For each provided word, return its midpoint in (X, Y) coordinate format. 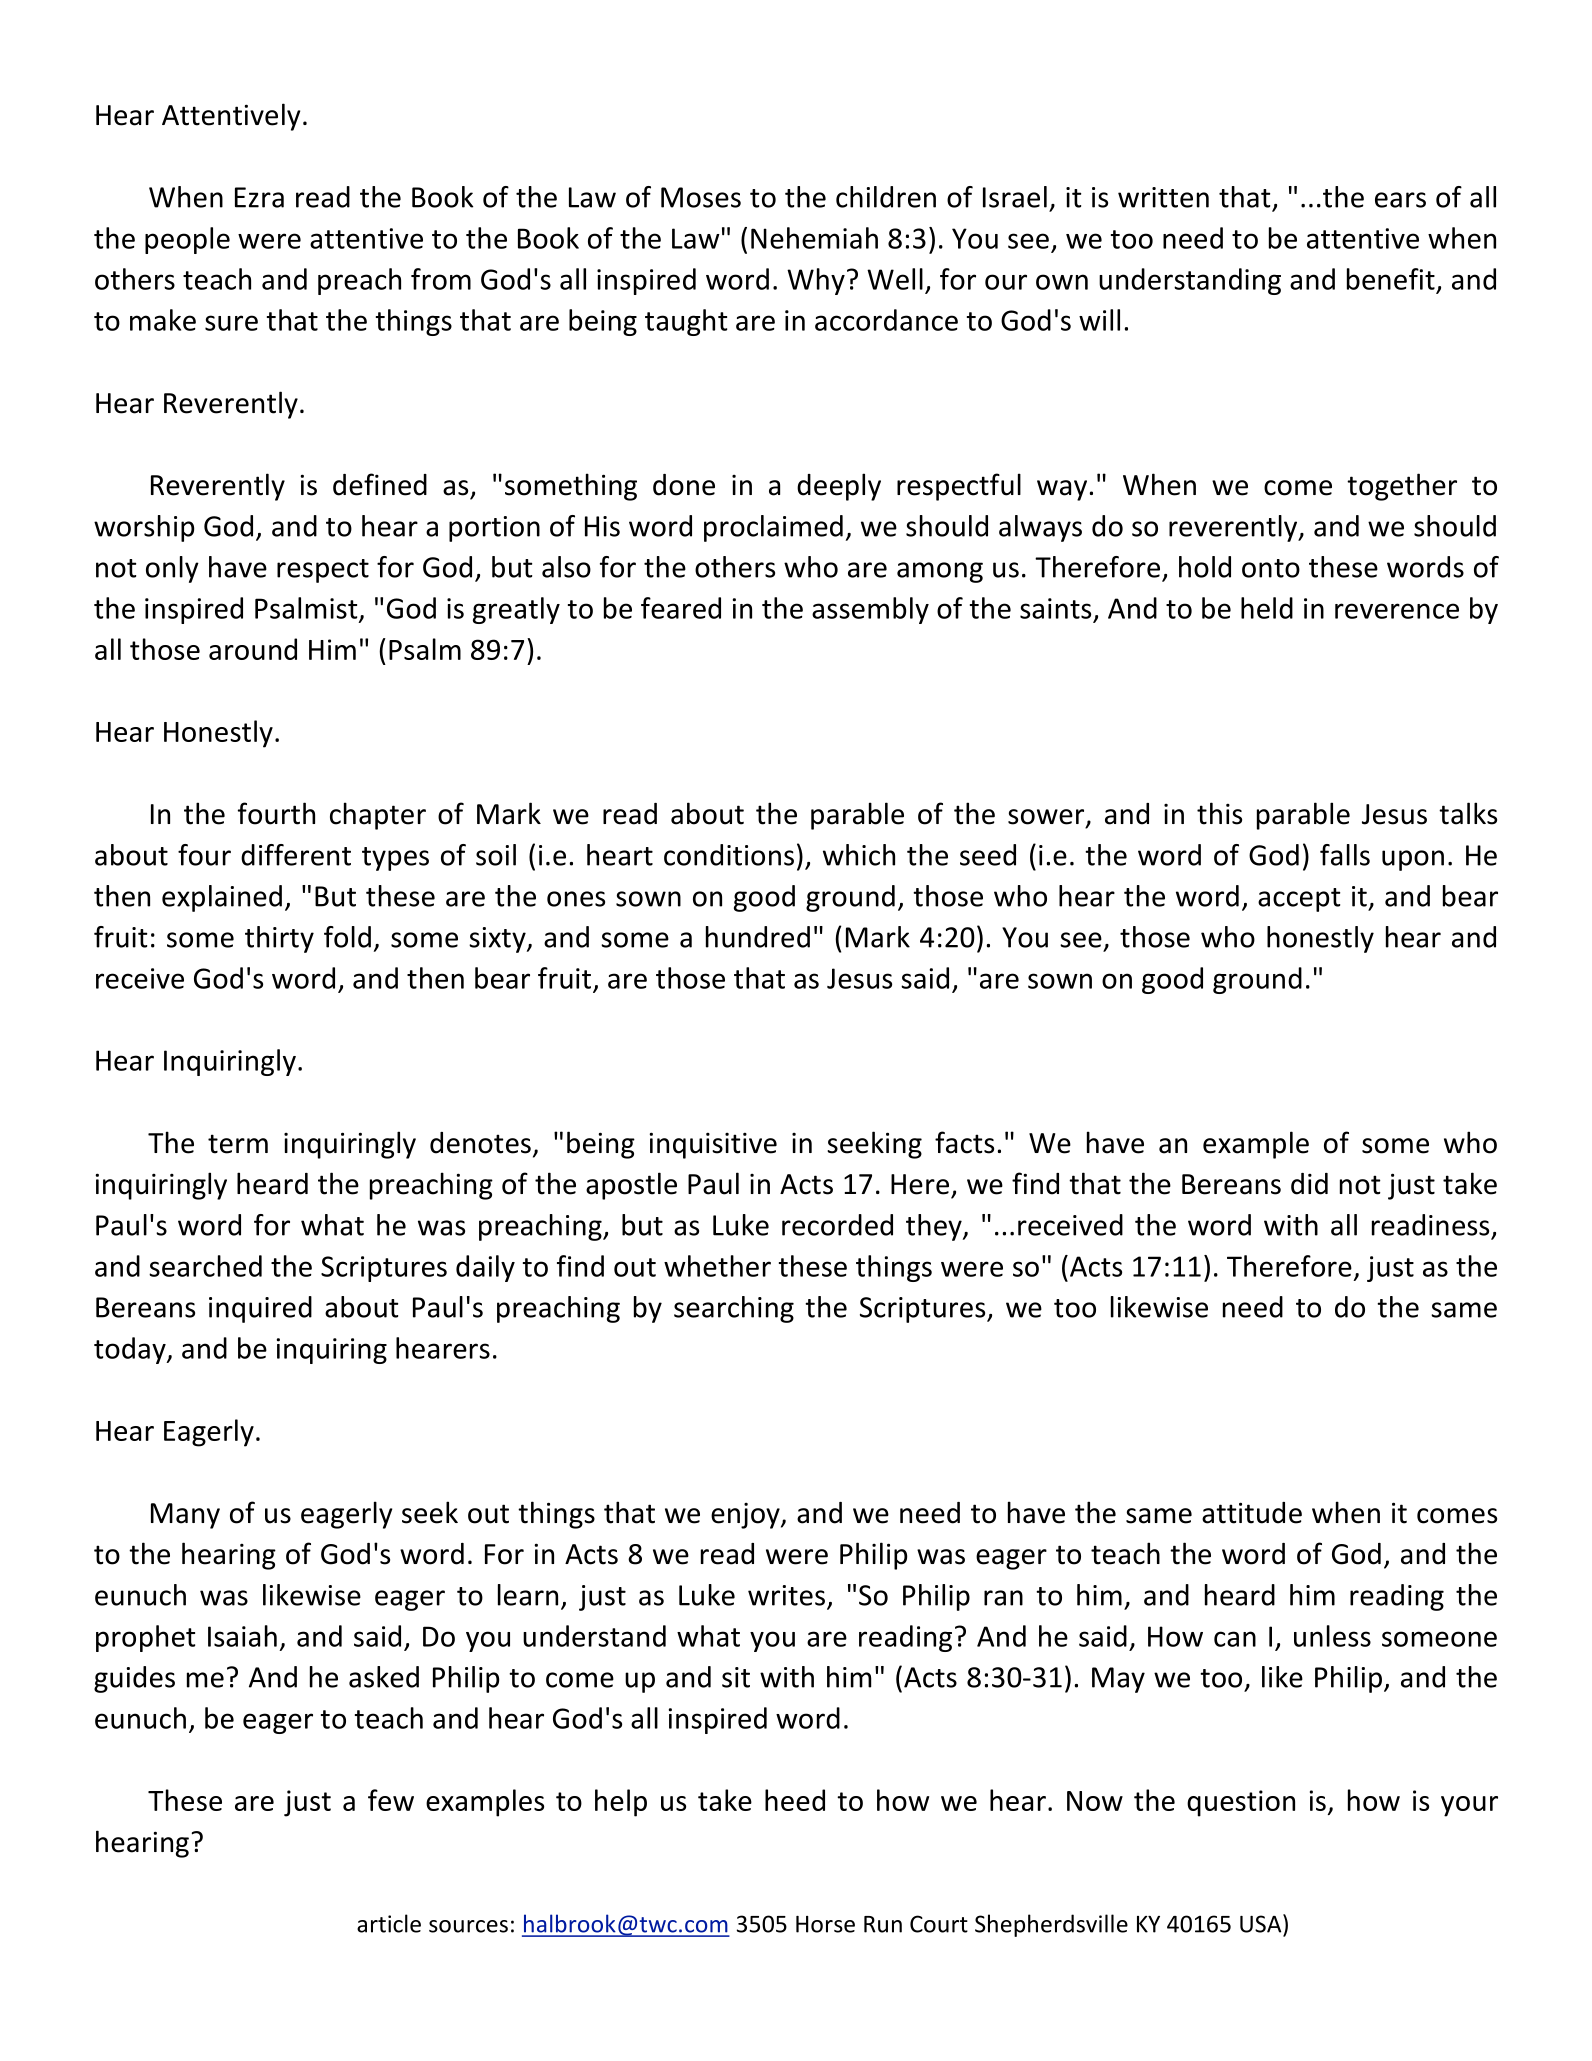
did (1309, 1184)
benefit (1391, 279)
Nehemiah (814, 238)
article (389, 1923)
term (238, 1144)
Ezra (259, 197)
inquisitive (713, 1145)
